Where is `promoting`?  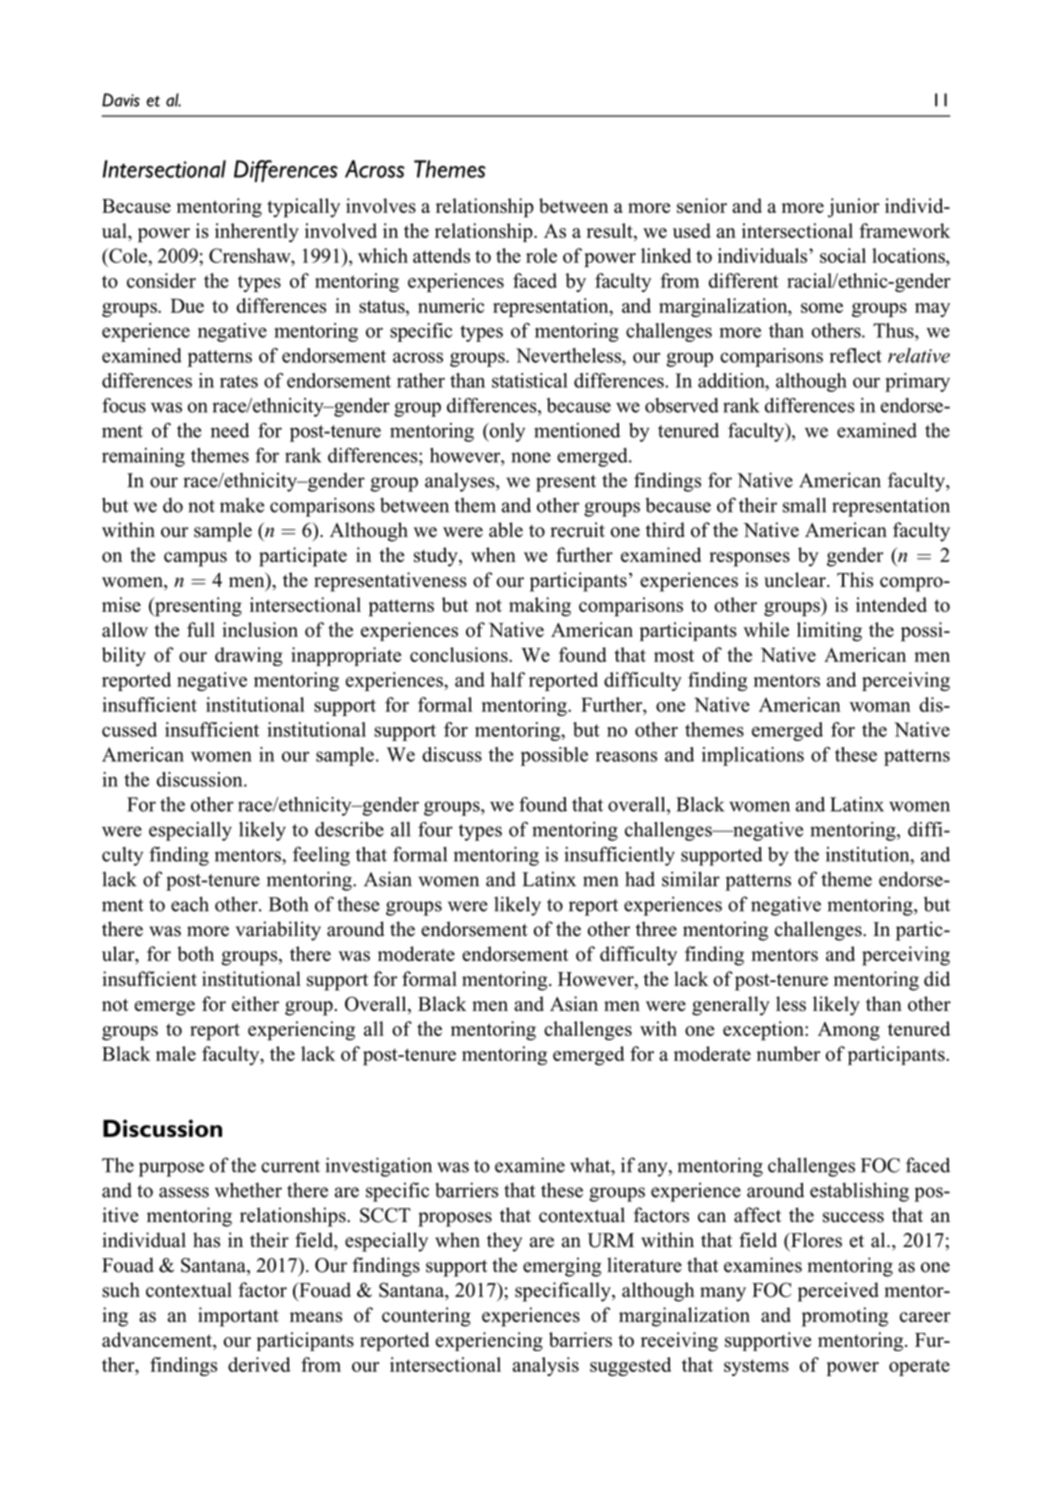 promoting is located at coordinates (845, 1317).
